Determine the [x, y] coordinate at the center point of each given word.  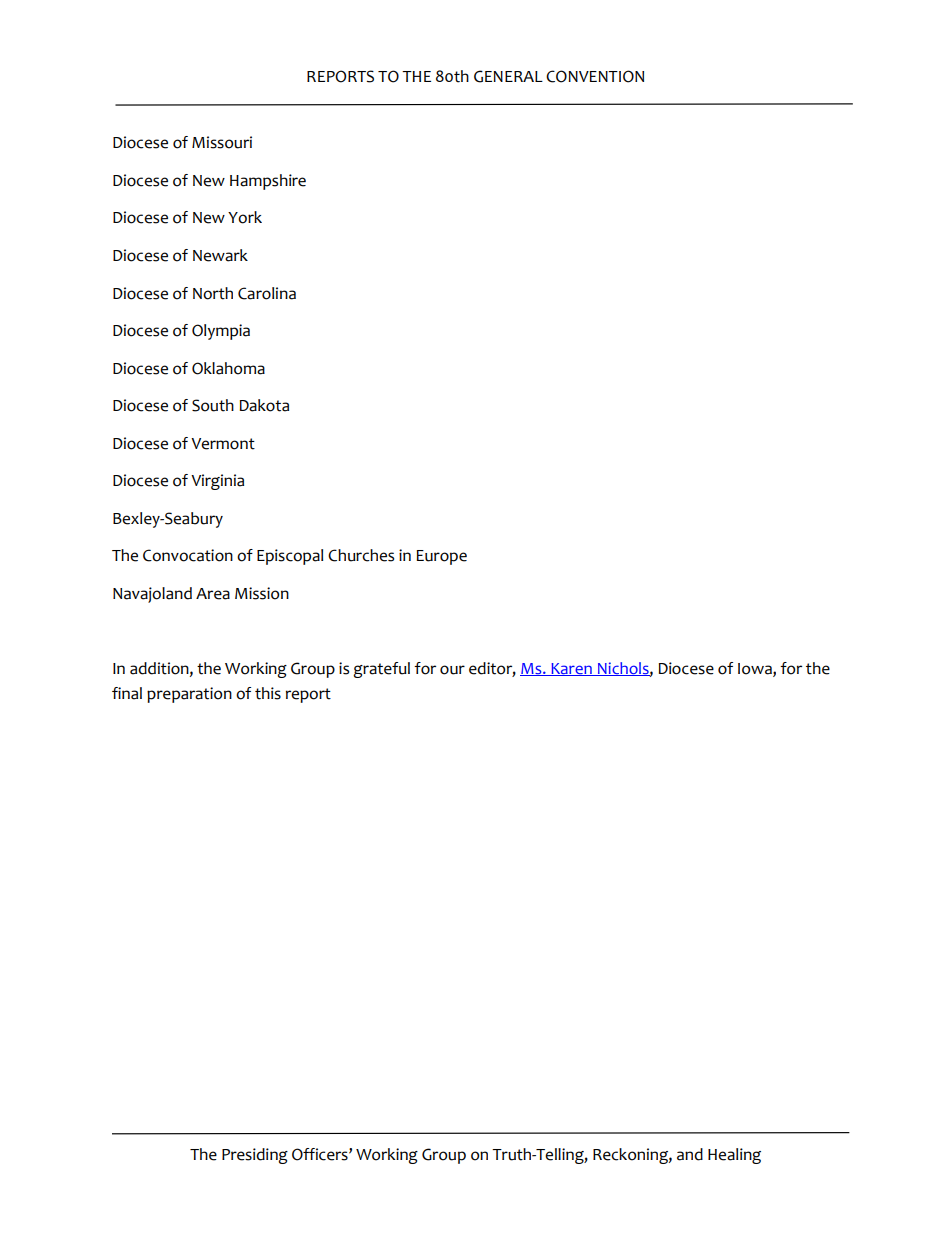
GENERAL [508, 76]
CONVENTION [595, 76]
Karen [571, 669]
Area [213, 594]
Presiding [255, 1156]
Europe [441, 557]
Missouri [222, 142]
